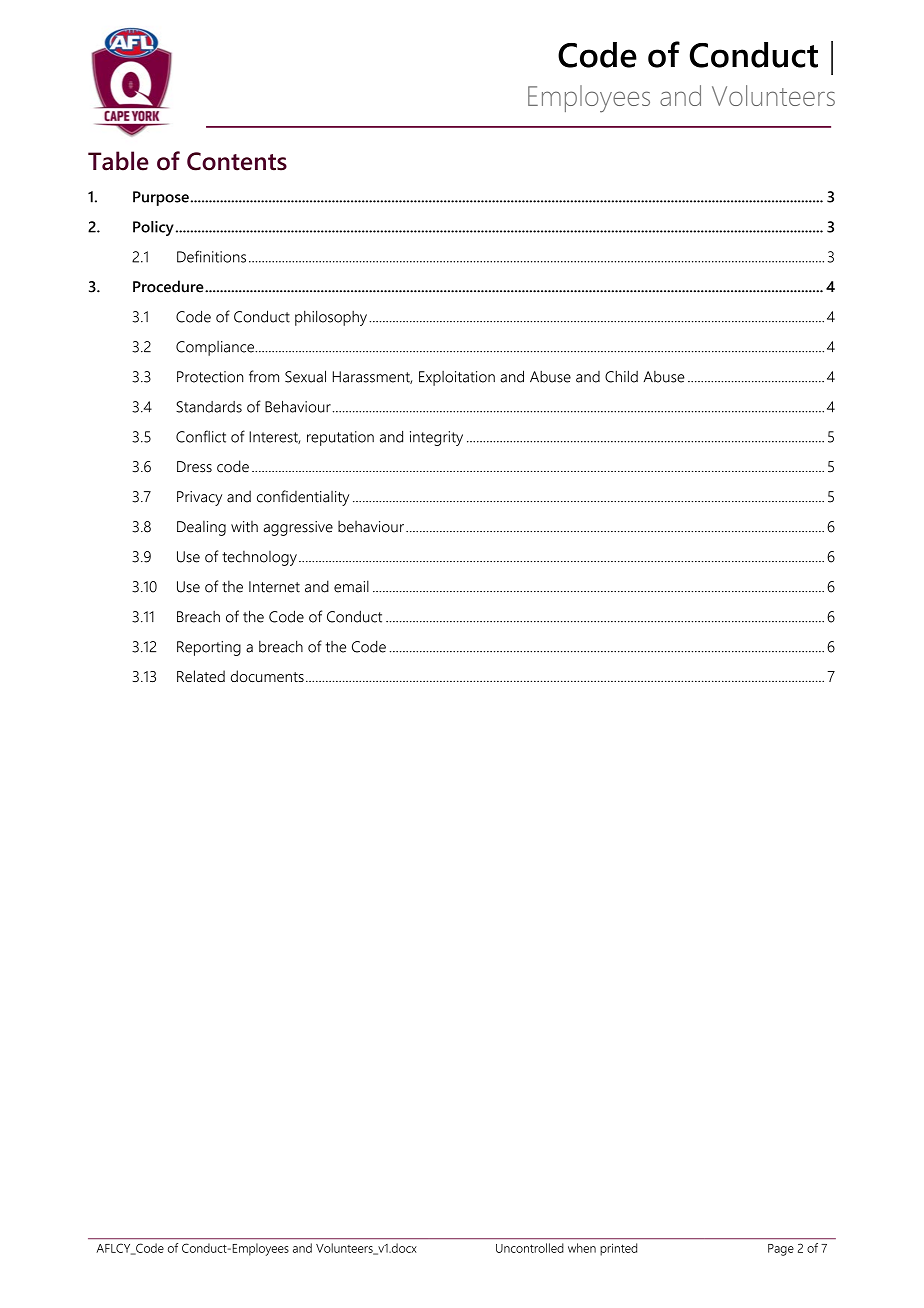  I want to click on email, so click(351, 586).
